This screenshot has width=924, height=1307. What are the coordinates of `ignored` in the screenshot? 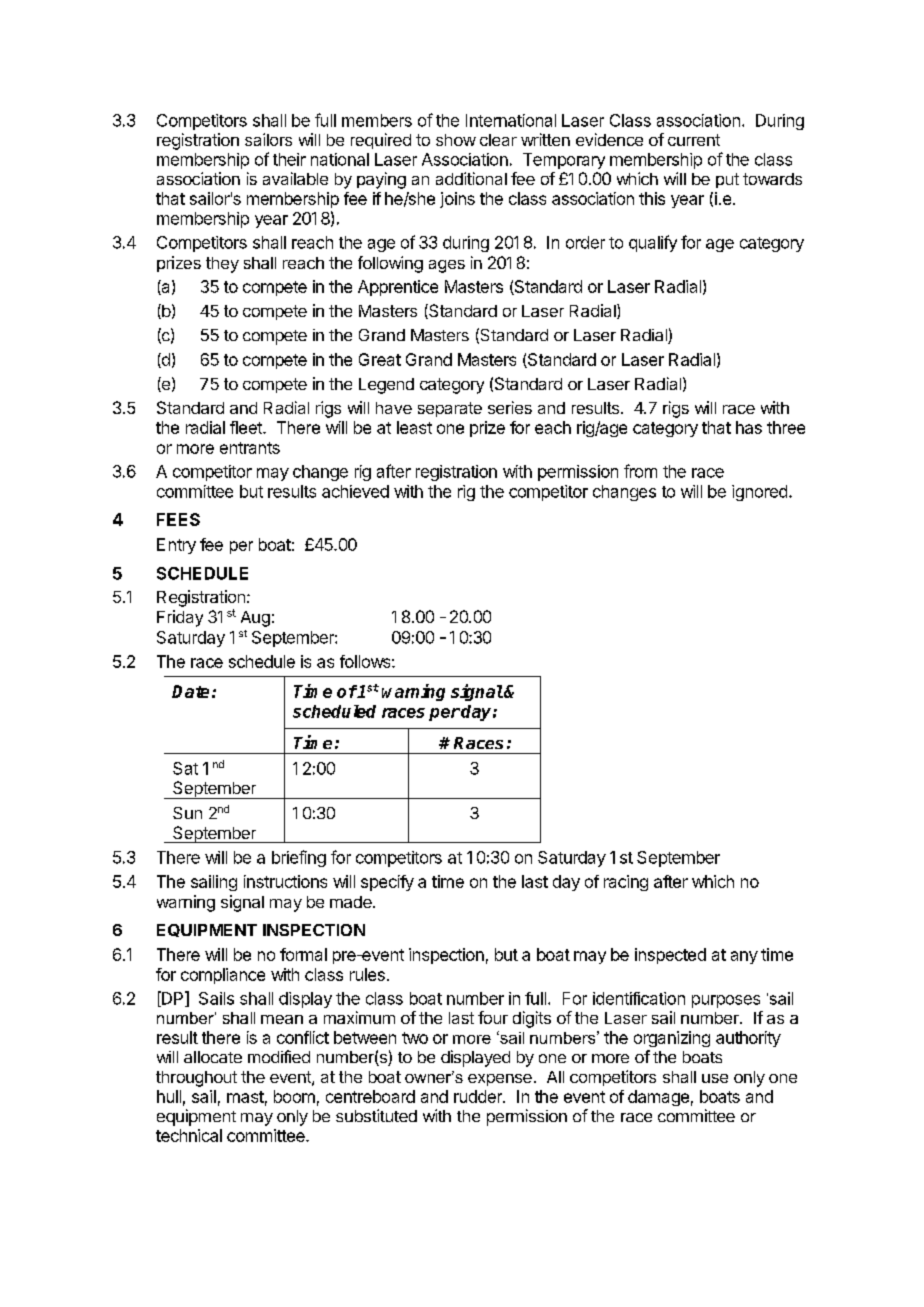 It's located at (759, 493).
